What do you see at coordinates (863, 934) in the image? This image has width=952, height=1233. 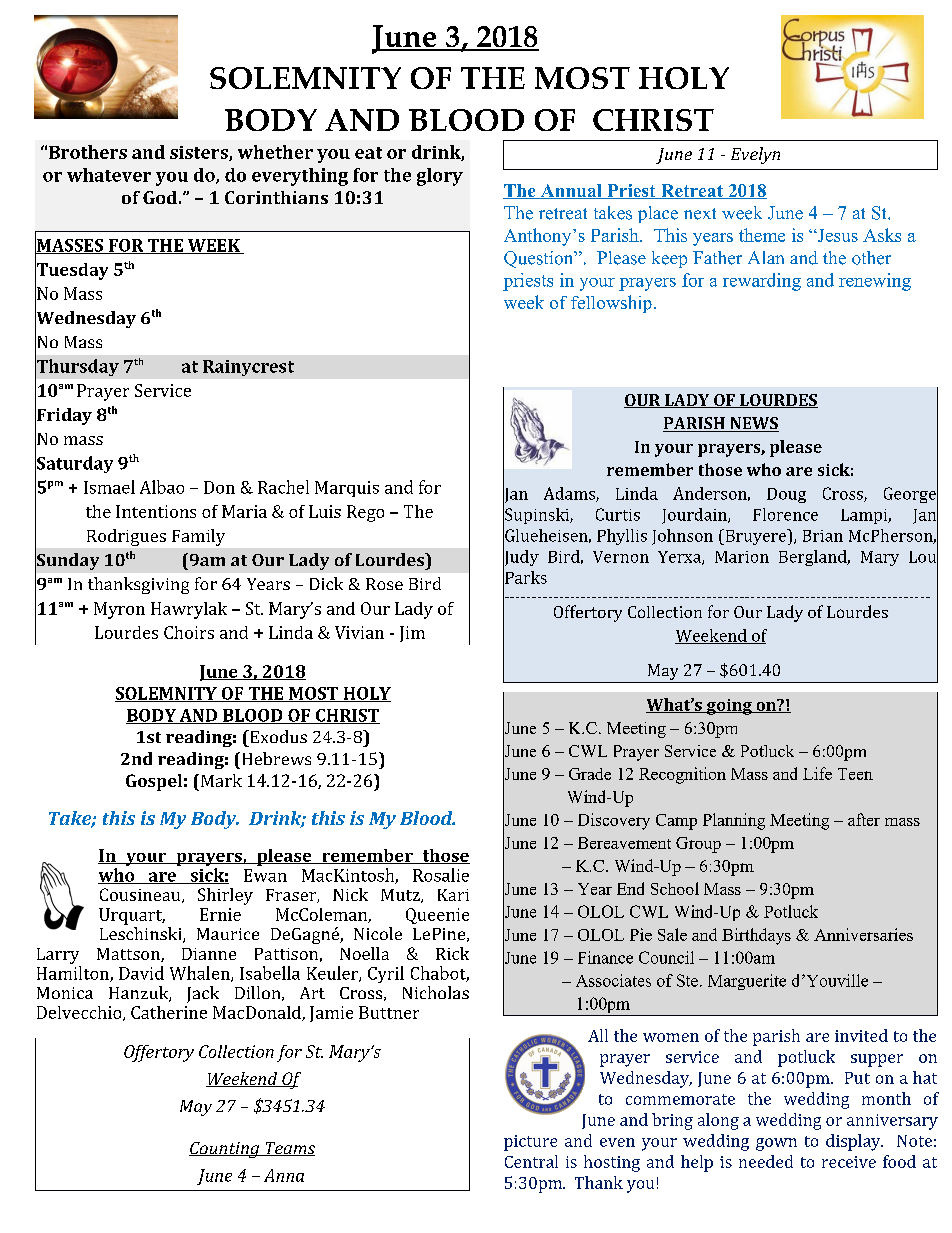 I see `Anniversaries` at bounding box center [863, 934].
